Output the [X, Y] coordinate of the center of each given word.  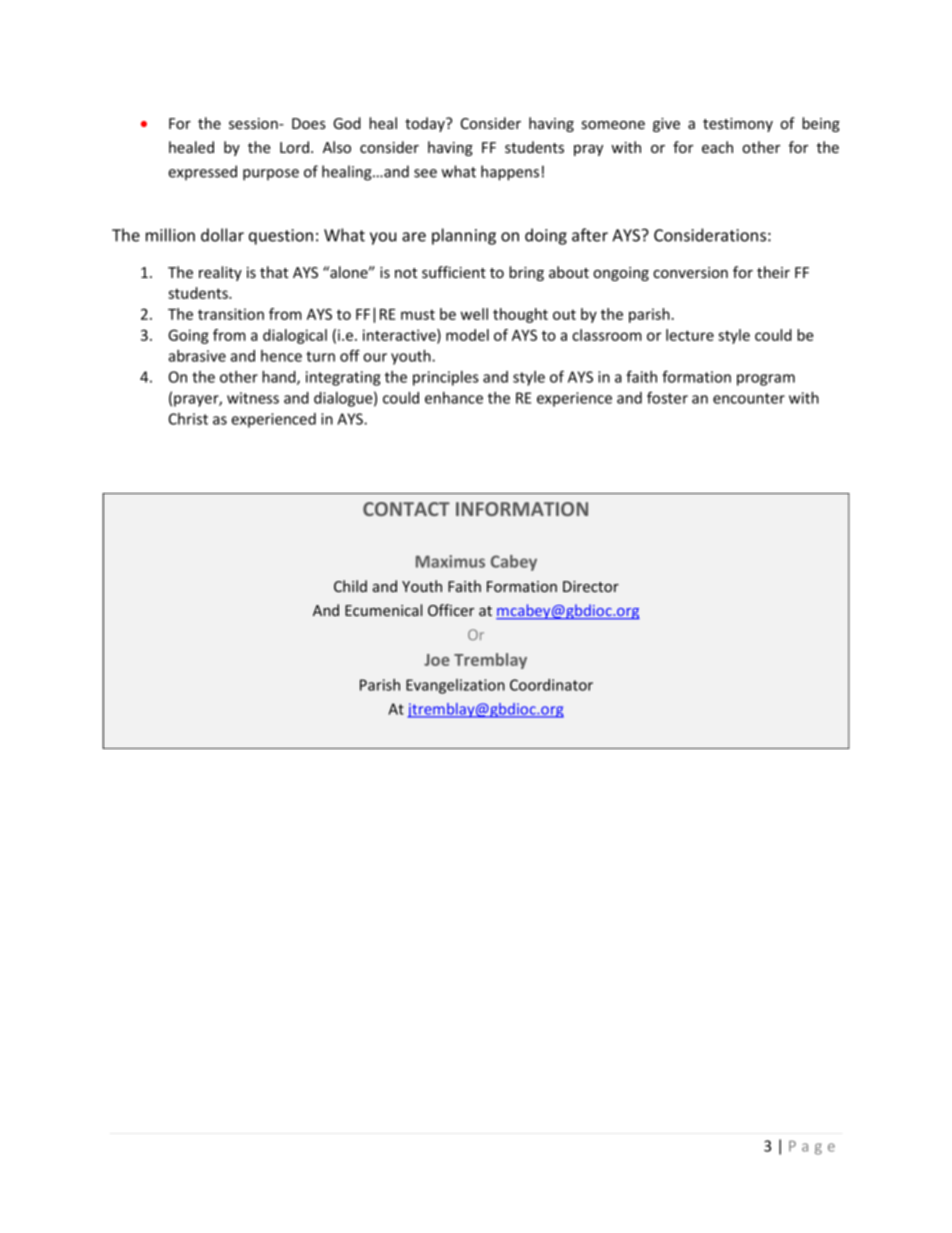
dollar [222, 235]
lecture [690, 335]
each [717, 147]
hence [281, 356]
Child [350, 586]
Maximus [450, 561]
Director [591, 586]
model [467, 335]
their [773, 272]
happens [510, 173]
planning [464, 236]
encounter [749, 398]
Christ [188, 419]
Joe [437, 660]
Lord [294, 147]
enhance [454, 398]
